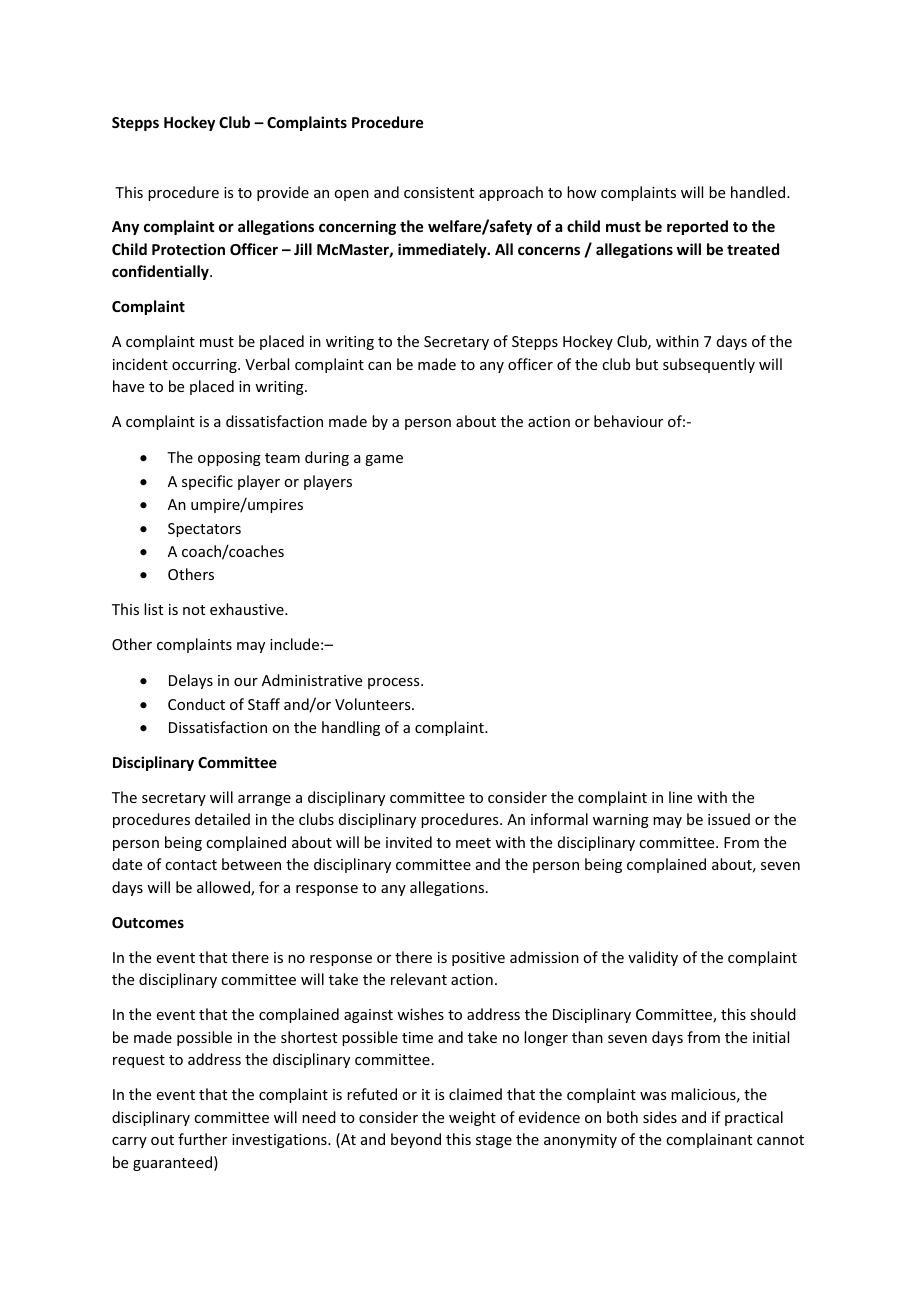 Image resolution: width=924 pixels, height=1308 pixels. What do you see at coordinates (395, 683) in the page?
I see `process` at bounding box center [395, 683].
